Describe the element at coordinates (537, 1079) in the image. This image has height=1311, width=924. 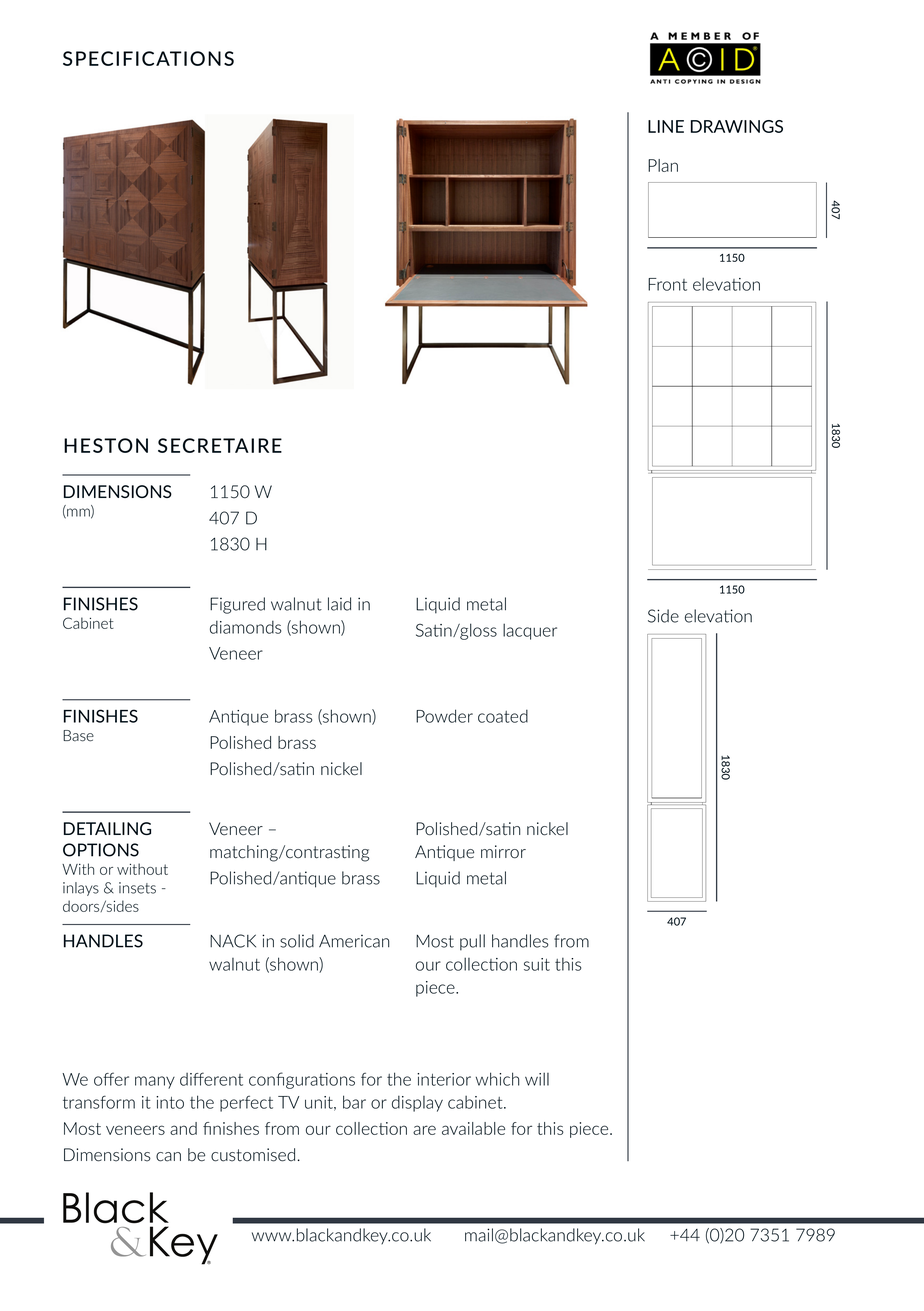
I see `will` at that location.
